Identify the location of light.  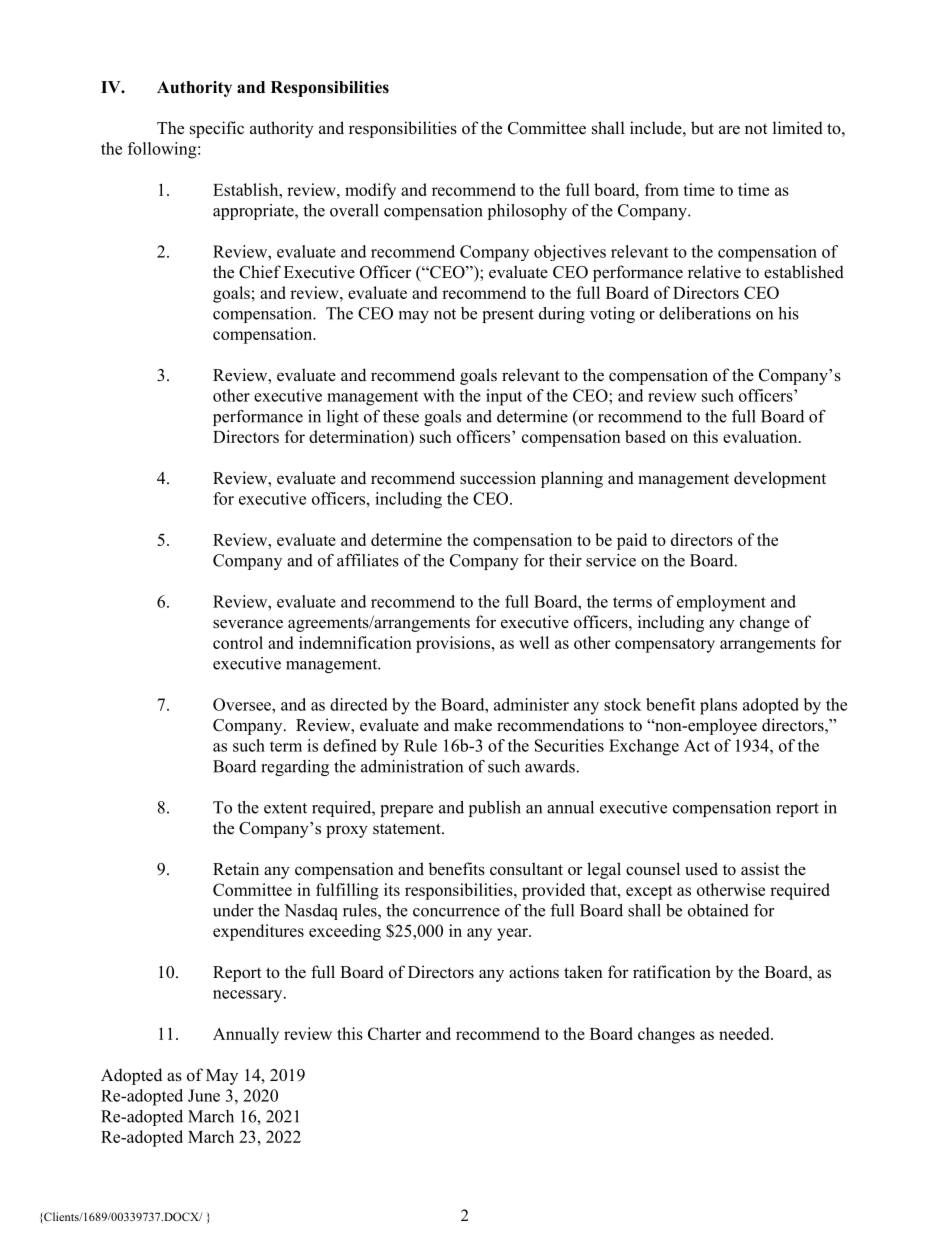
(343, 418).
